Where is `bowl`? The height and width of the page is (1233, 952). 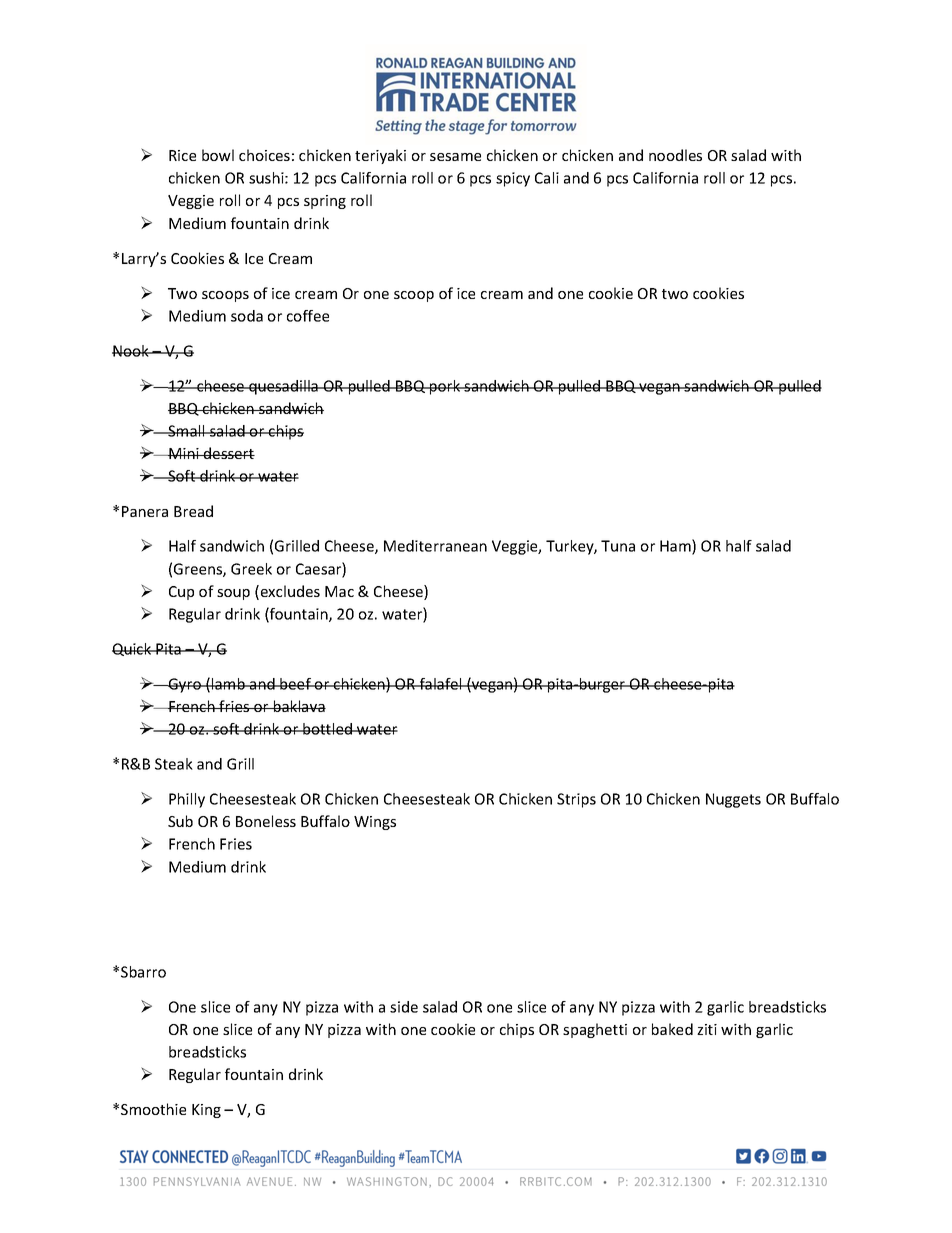 bowl is located at coordinates (218, 155).
